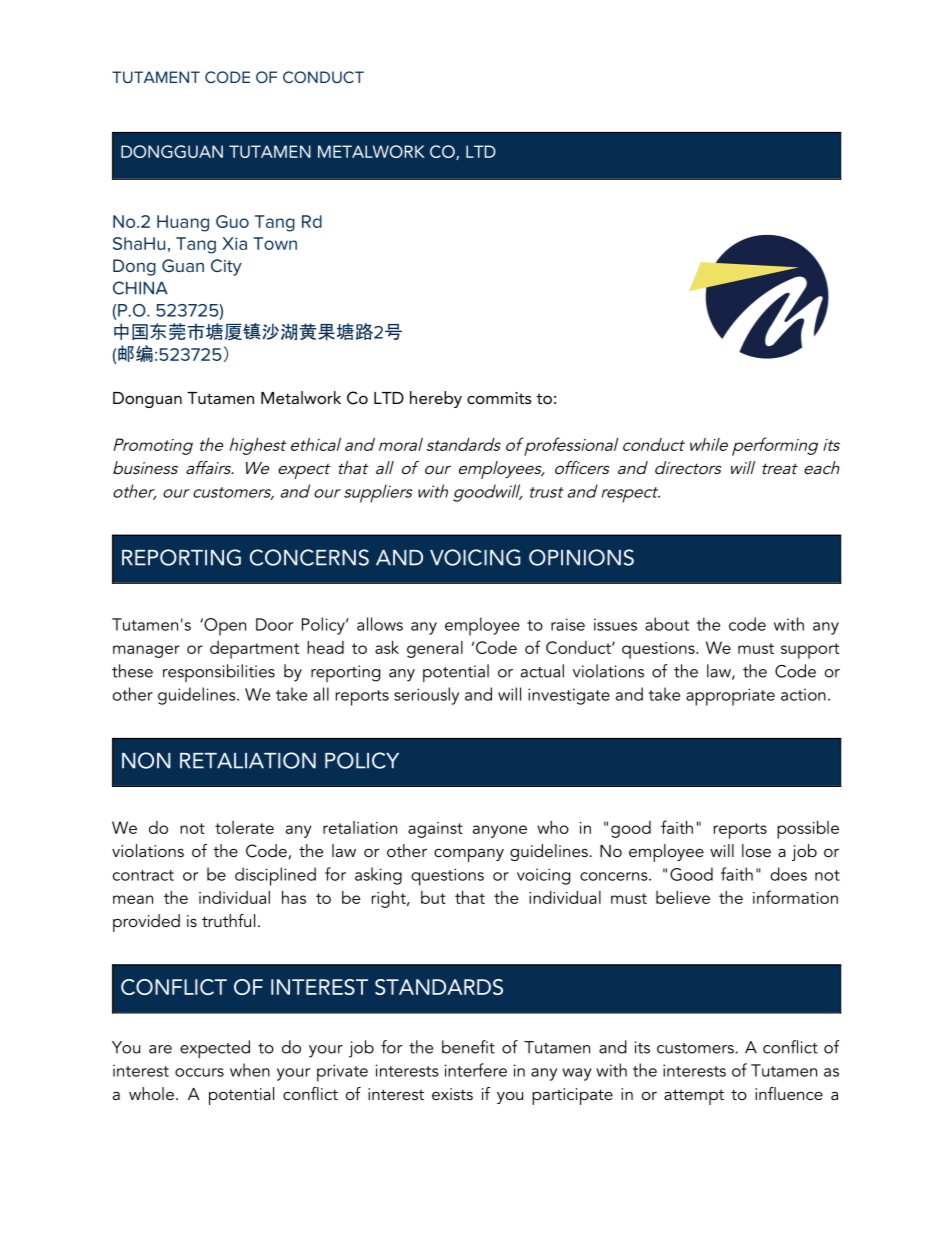 The image size is (952, 1233). What do you see at coordinates (275, 876) in the screenshot?
I see `disciplined` at bounding box center [275, 876].
